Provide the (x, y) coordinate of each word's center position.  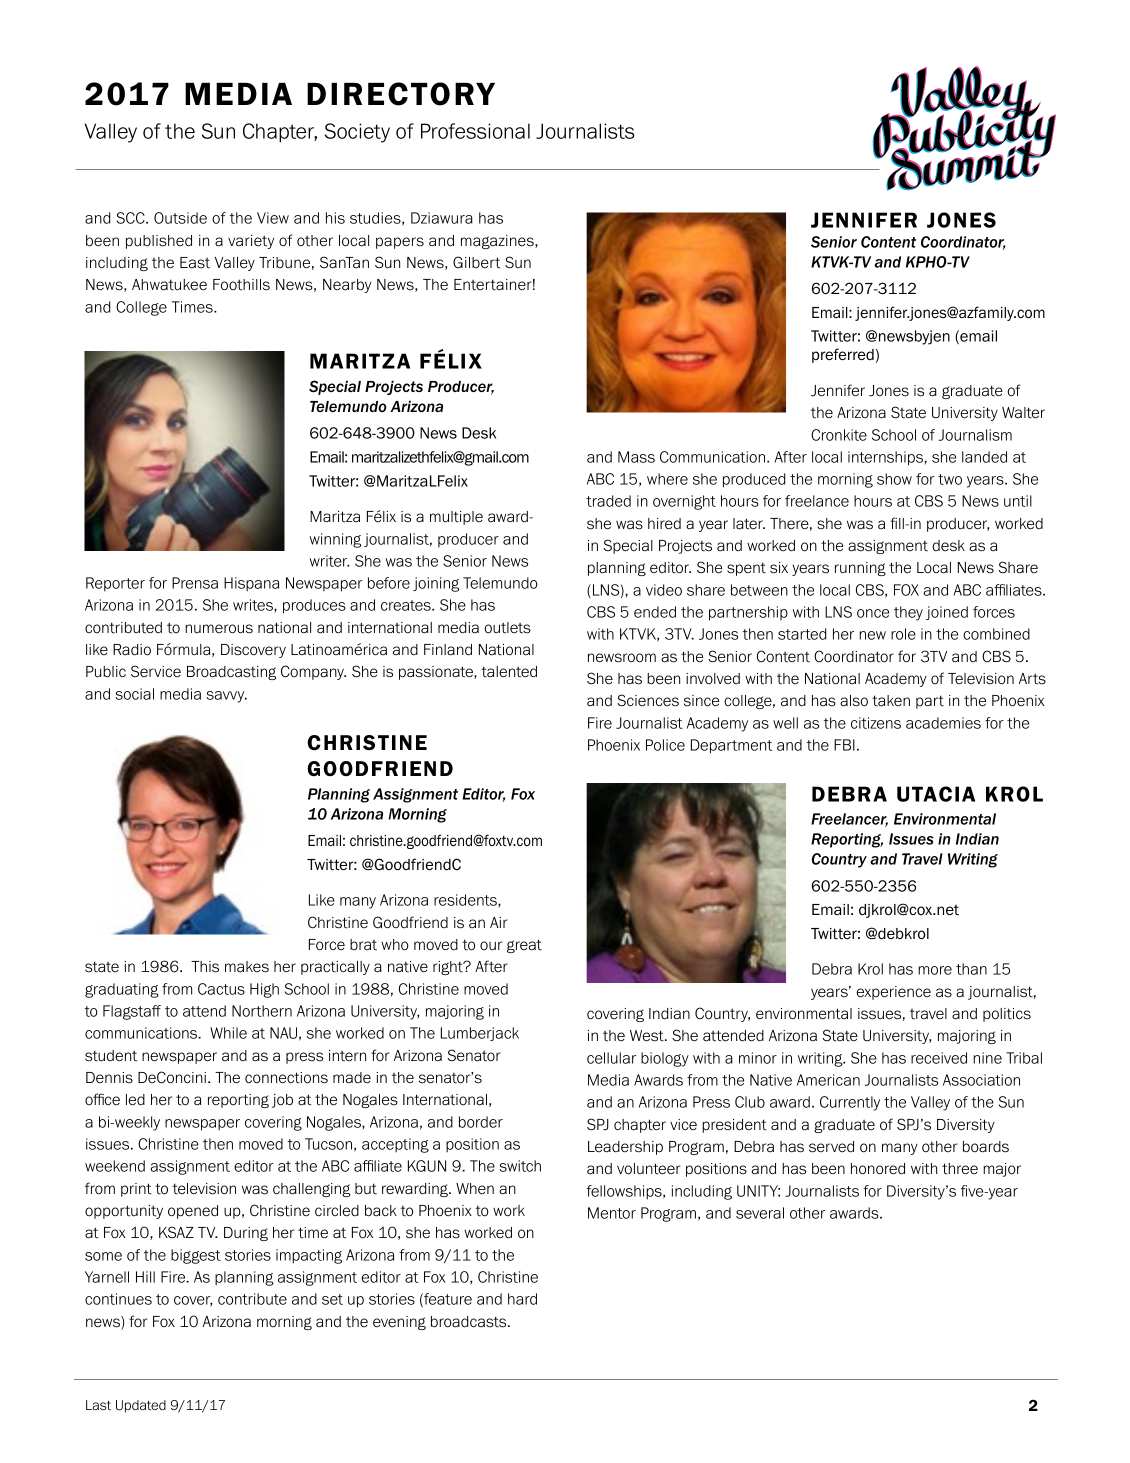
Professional (475, 131)
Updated (141, 1406)
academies (943, 723)
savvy (226, 697)
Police (665, 745)
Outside (180, 218)
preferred (843, 355)
